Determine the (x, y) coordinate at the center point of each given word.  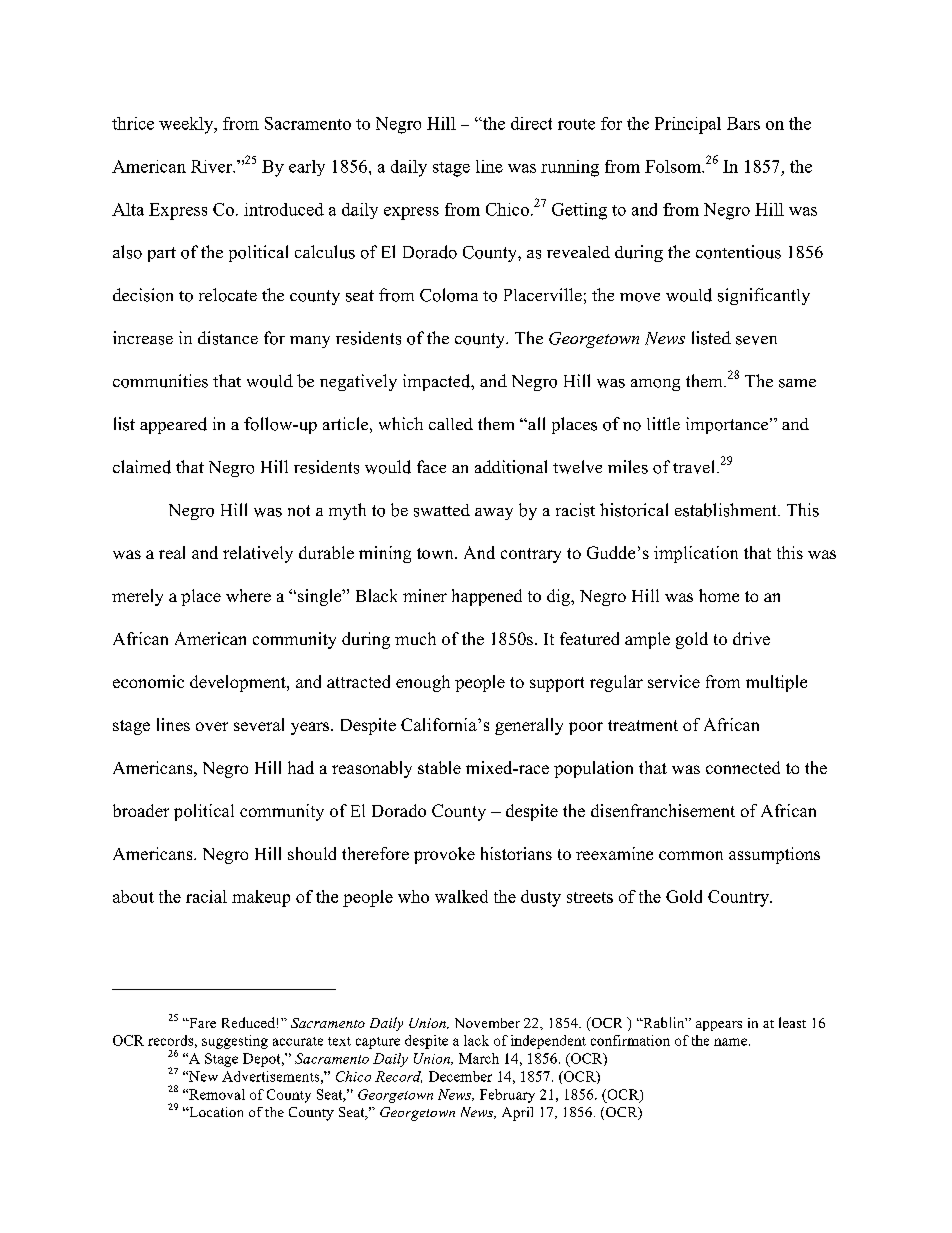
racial (206, 896)
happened (487, 597)
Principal (688, 125)
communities (160, 381)
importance (728, 425)
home (719, 595)
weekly (187, 125)
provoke (444, 855)
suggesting (235, 1042)
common (691, 855)
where (248, 595)
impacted (438, 382)
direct (531, 123)
